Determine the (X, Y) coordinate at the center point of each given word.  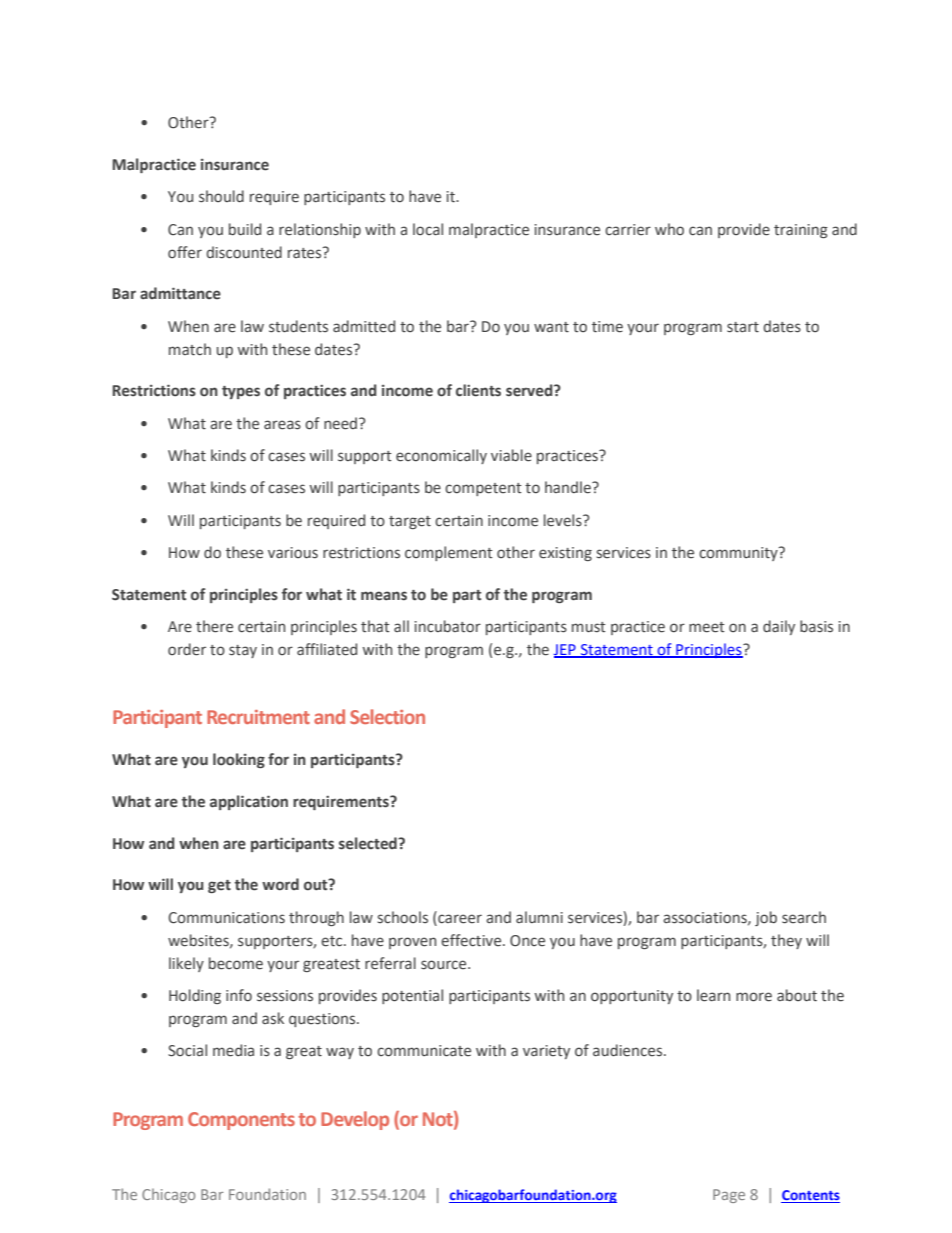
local (428, 229)
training (801, 231)
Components (241, 1121)
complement (449, 553)
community (739, 554)
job (766, 918)
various (293, 553)
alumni (539, 917)
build (245, 229)
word (280, 884)
